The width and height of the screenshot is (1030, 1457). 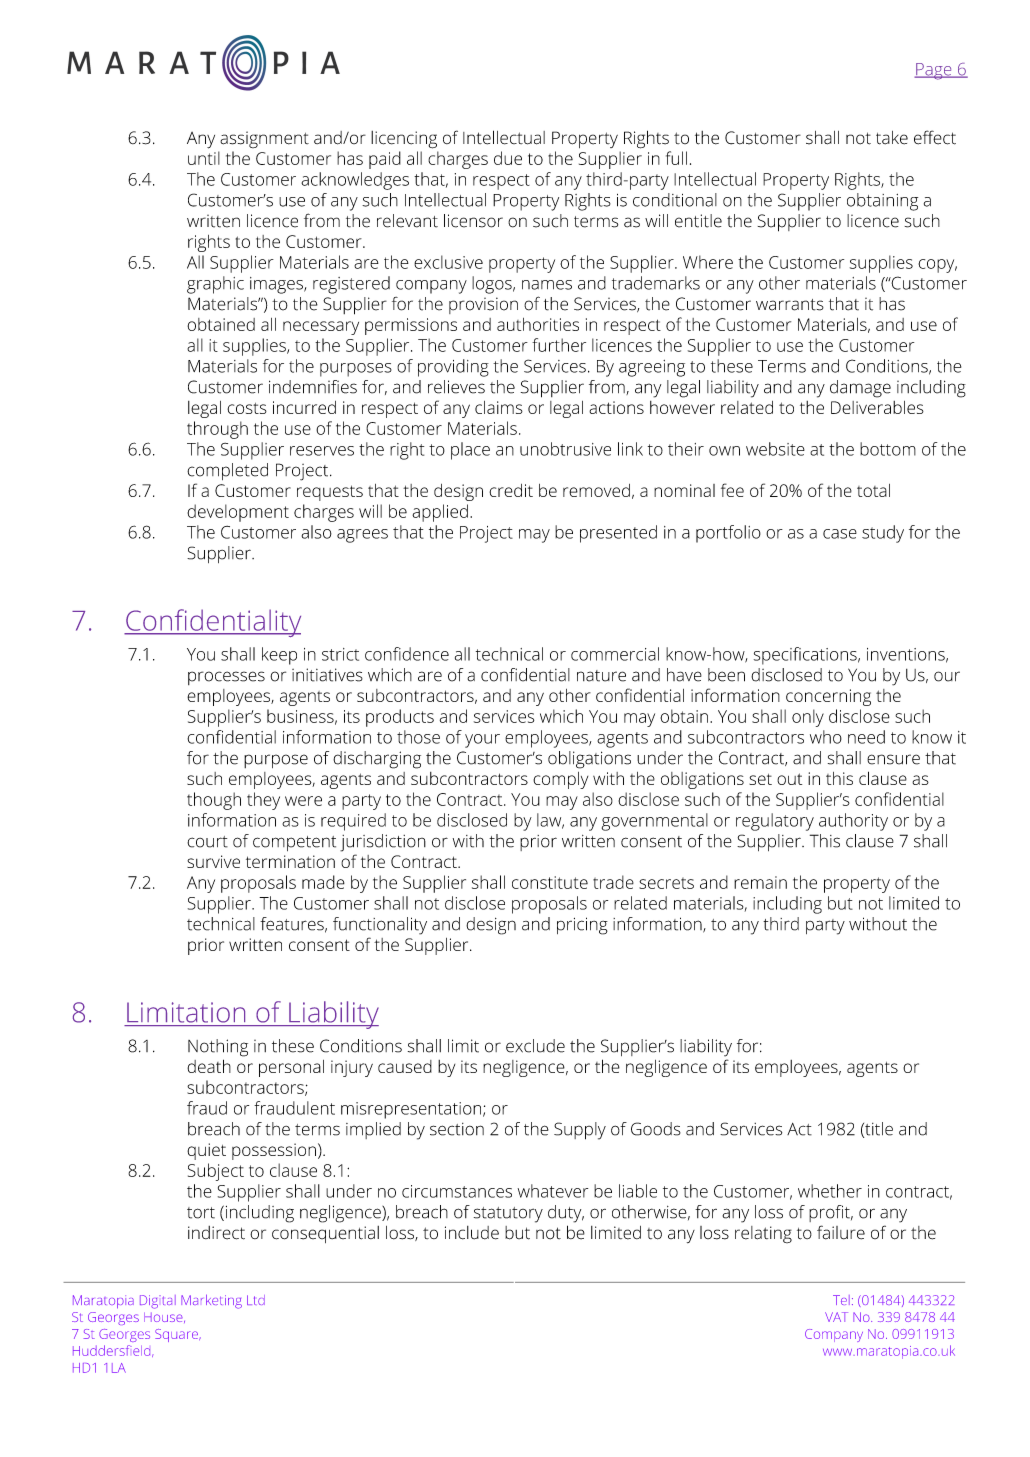 What do you see at coordinates (828, 697) in the screenshot?
I see `concerning` at bounding box center [828, 697].
